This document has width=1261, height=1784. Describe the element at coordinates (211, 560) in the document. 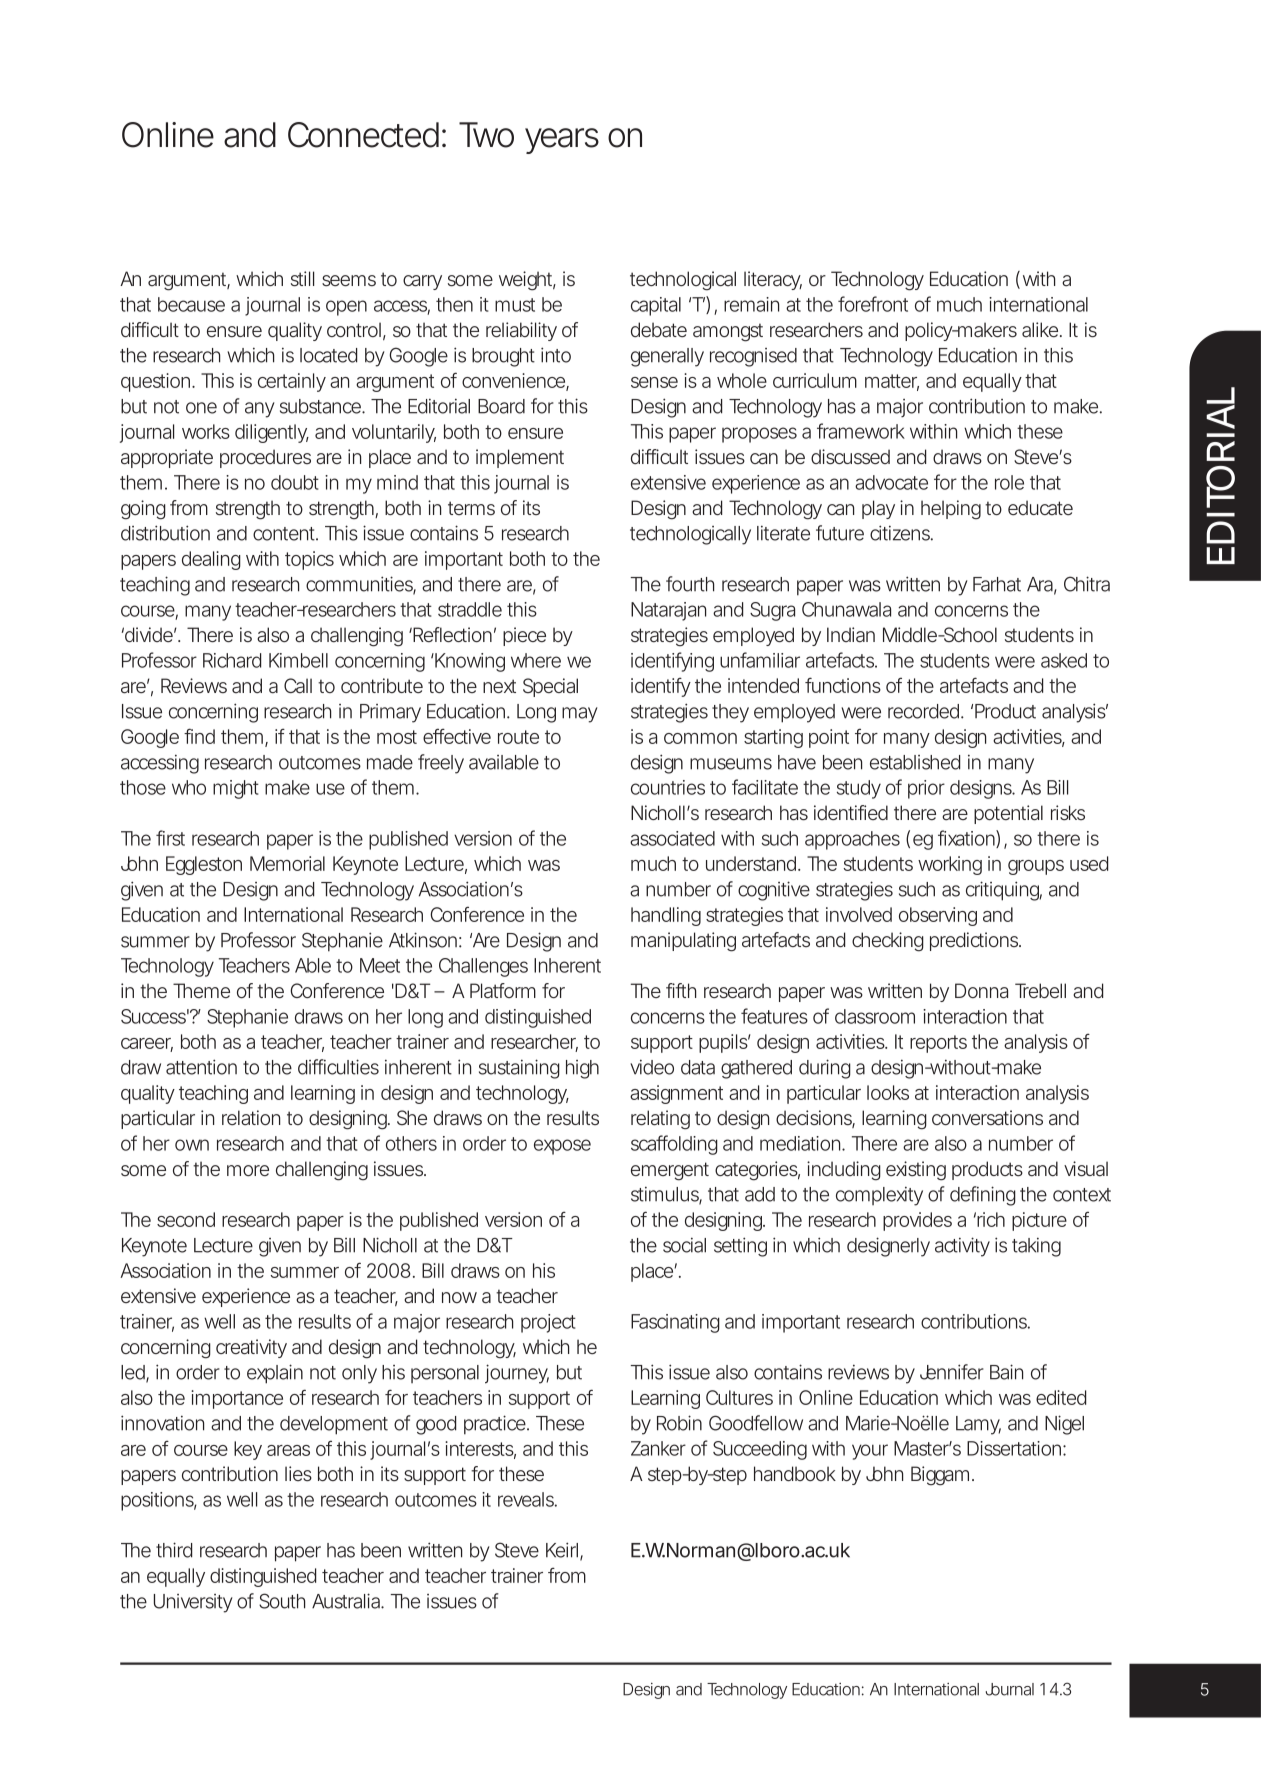

I see `dealing` at that location.
